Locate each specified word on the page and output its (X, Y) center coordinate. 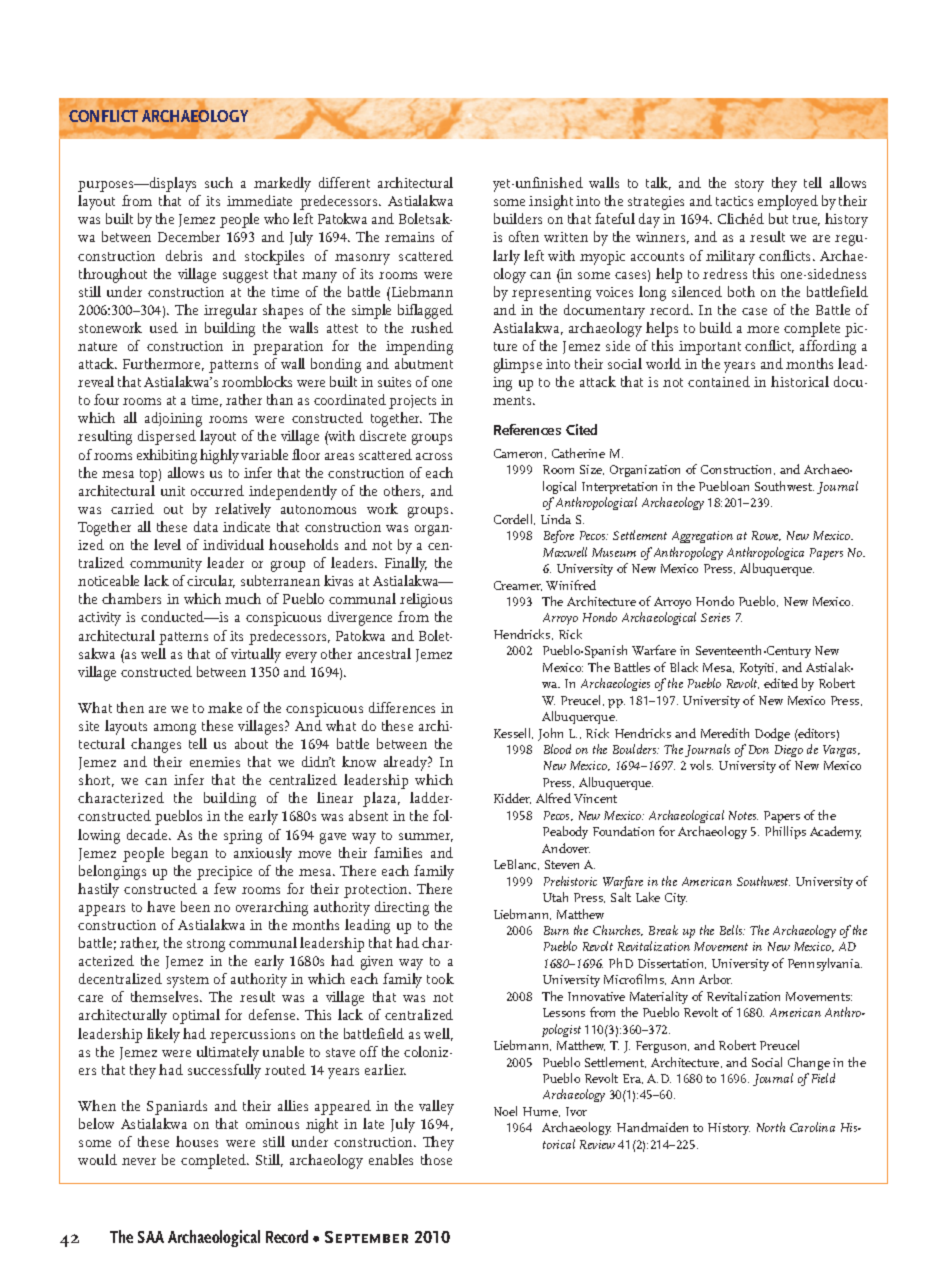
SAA (151, 1237)
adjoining (173, 419)
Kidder (512, 798)
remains (409, 237)
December (189, 236)
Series (715, 617)
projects (412, 402)
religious (426, 600)
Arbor (715, 979)
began (190, 854)
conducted (174, 616)
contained (719, 381)
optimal (196, 1016)
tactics (734, 201)
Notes (743, 815)
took (440, 978)
